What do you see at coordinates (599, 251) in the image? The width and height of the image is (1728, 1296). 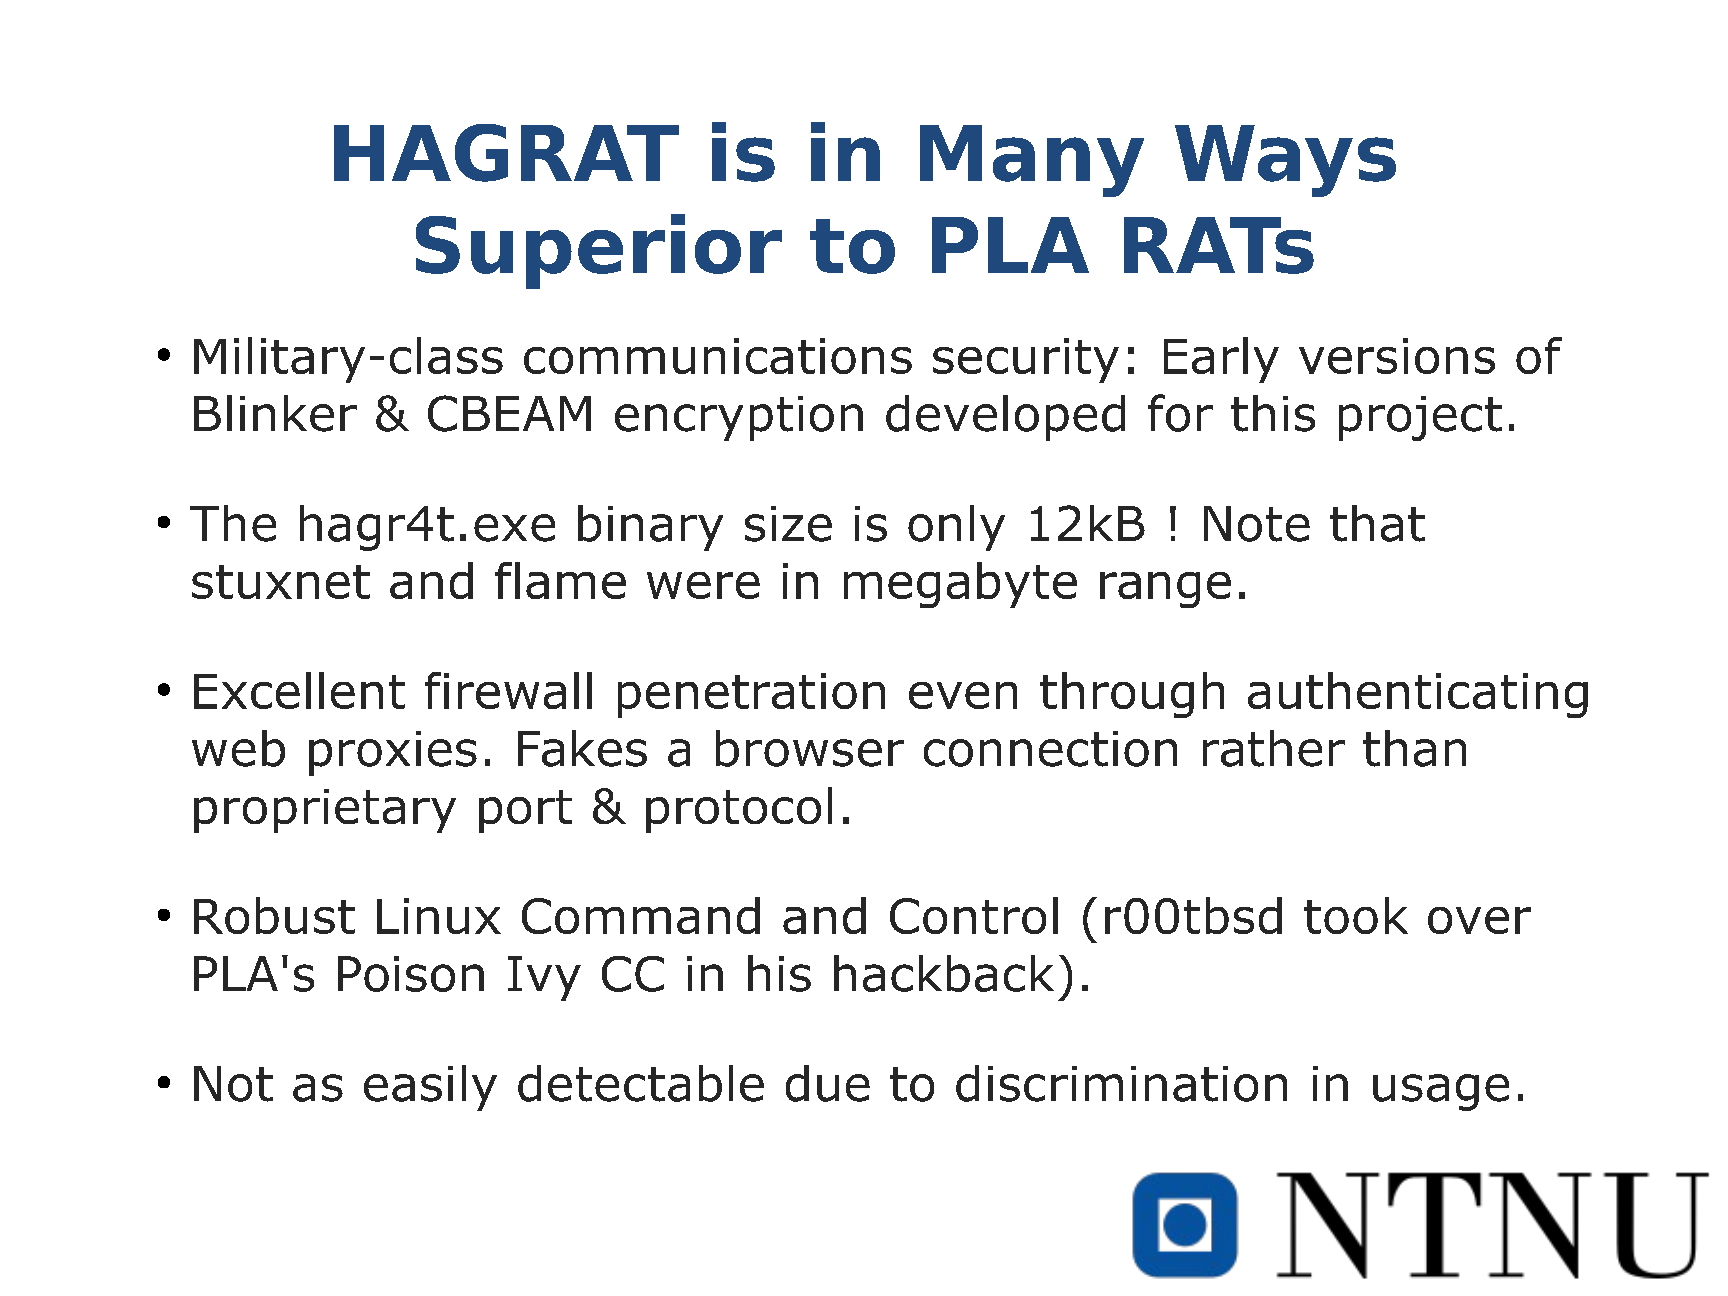 I see `Superior` at bounding box center [599, 251].
